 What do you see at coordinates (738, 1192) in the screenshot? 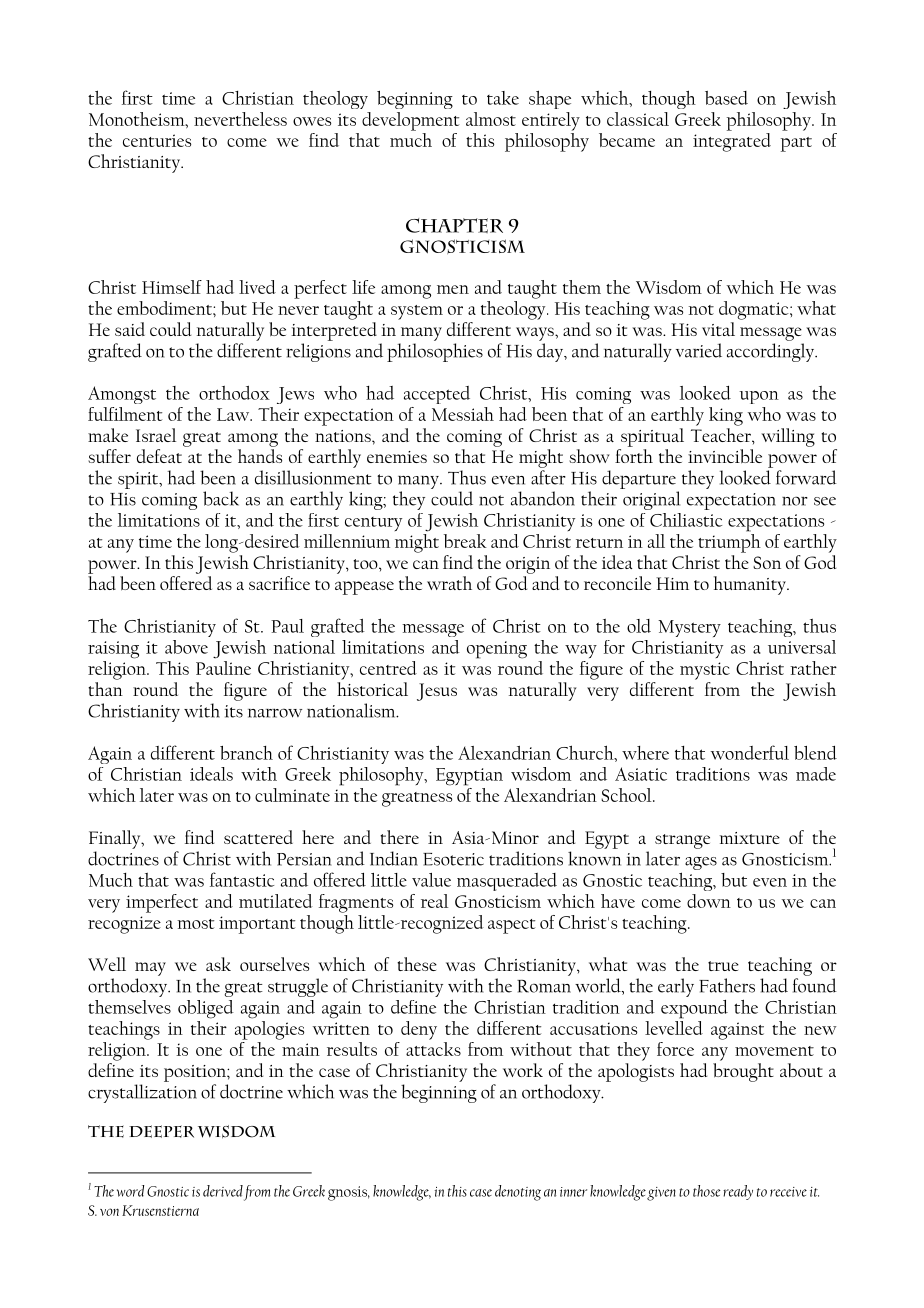
I see `ready` at bounding box center [738, 1192].
